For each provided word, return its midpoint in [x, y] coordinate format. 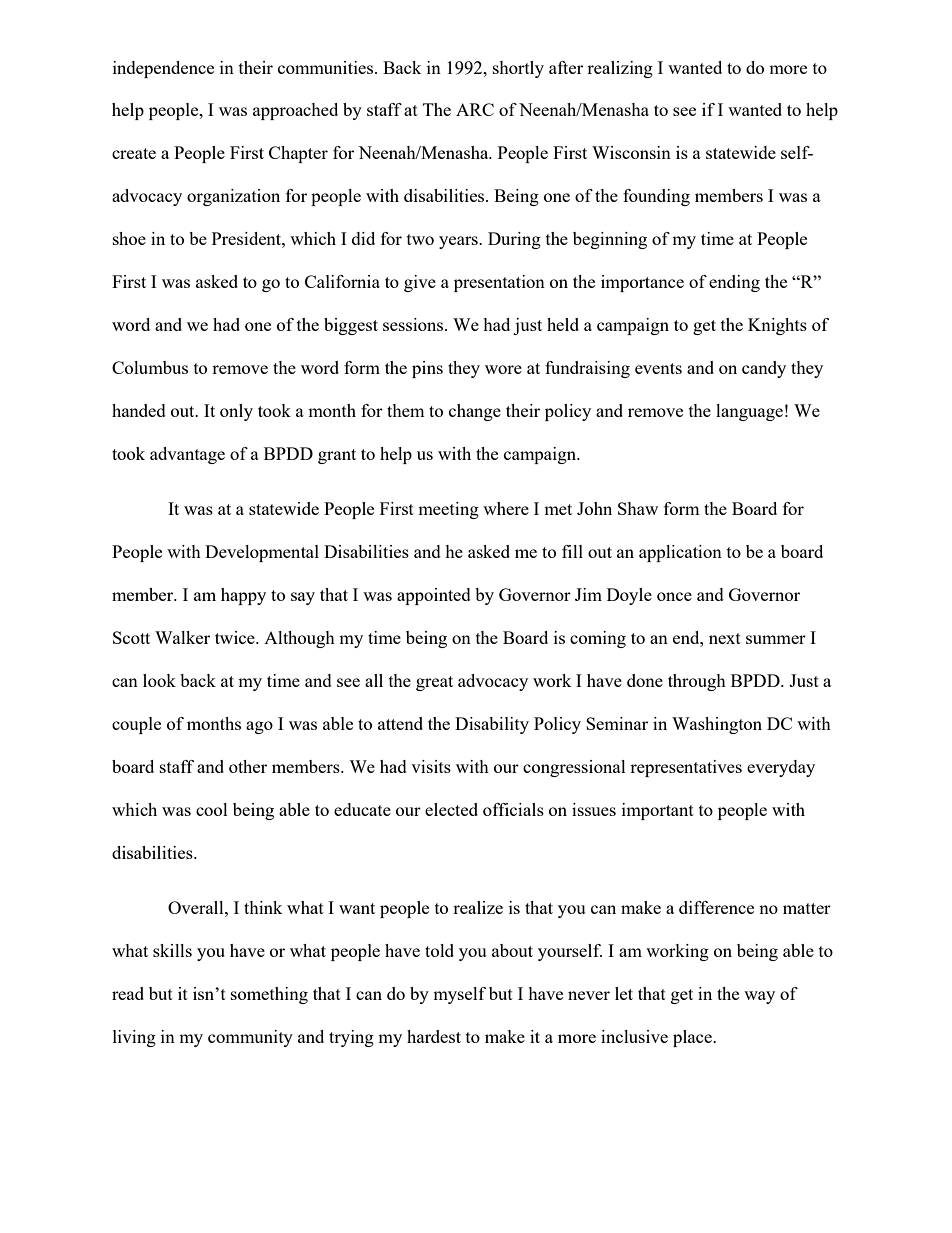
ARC [475, 109]
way [759, 997]
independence [163, 69]
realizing [620, 69]
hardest [434, 1036]
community [250, 1038]
